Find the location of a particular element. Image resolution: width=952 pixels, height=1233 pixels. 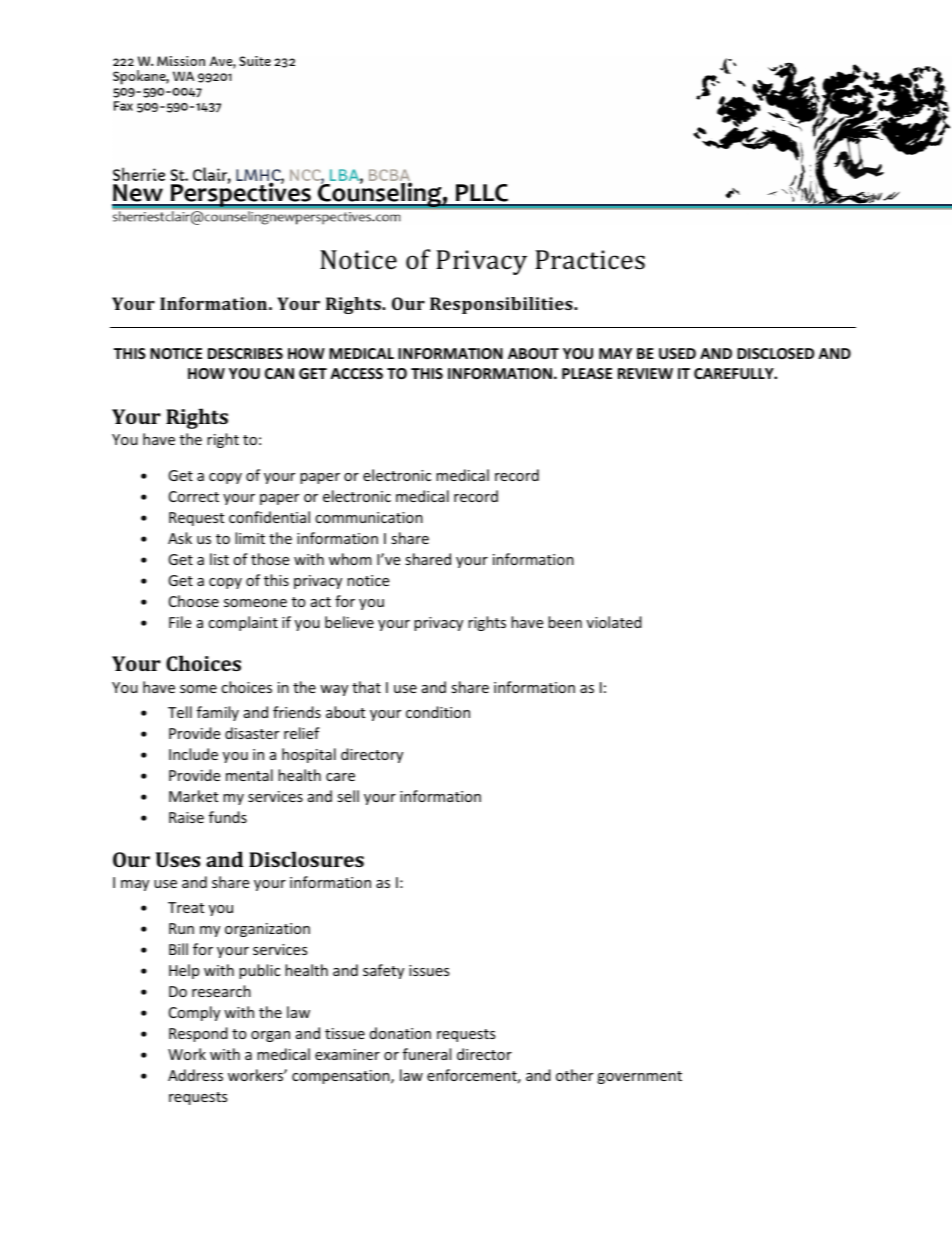

violated is located at coordinates (614, 622).
